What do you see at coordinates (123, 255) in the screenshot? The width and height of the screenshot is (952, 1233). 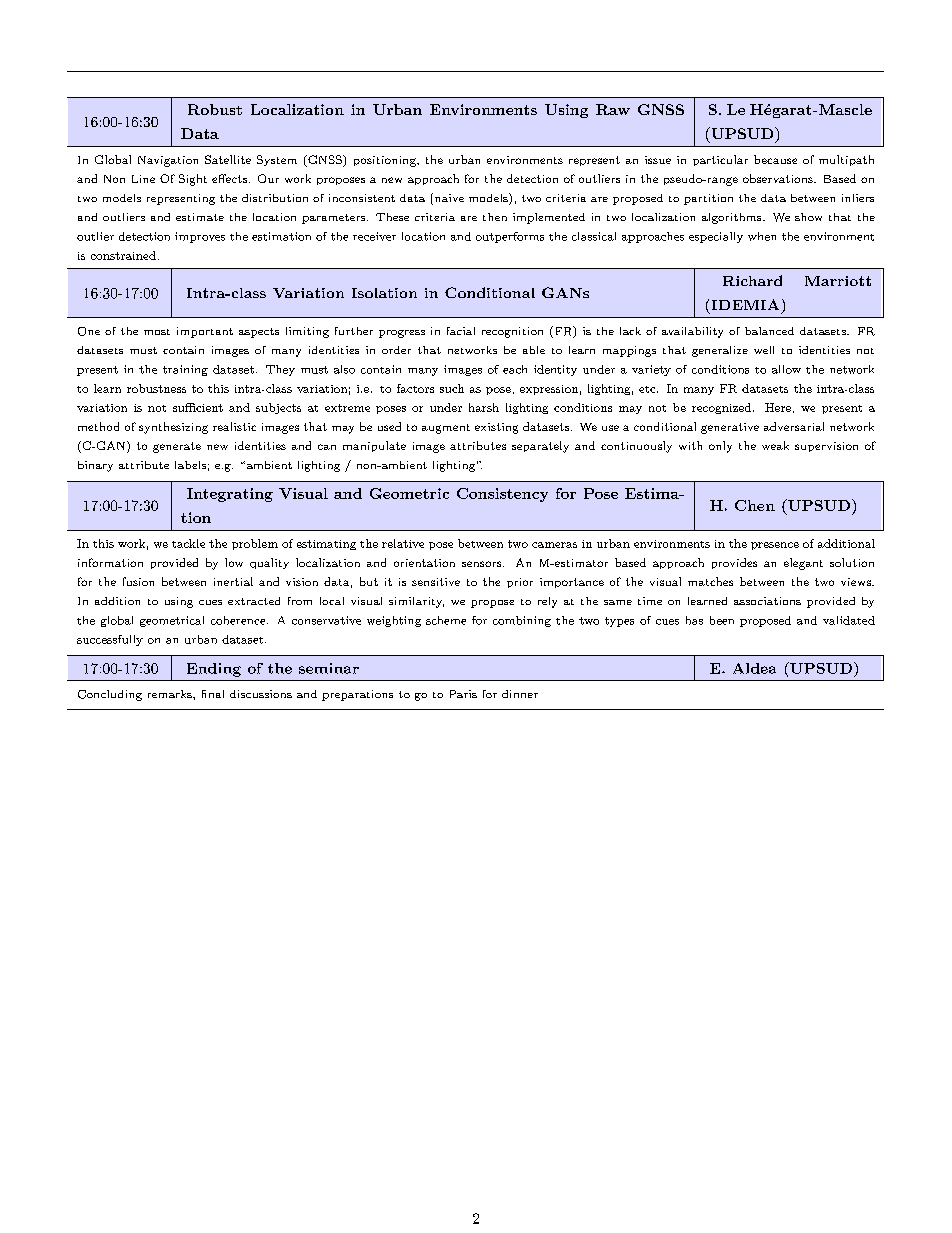 I see `constrained` at bounding box center [123, 255].
